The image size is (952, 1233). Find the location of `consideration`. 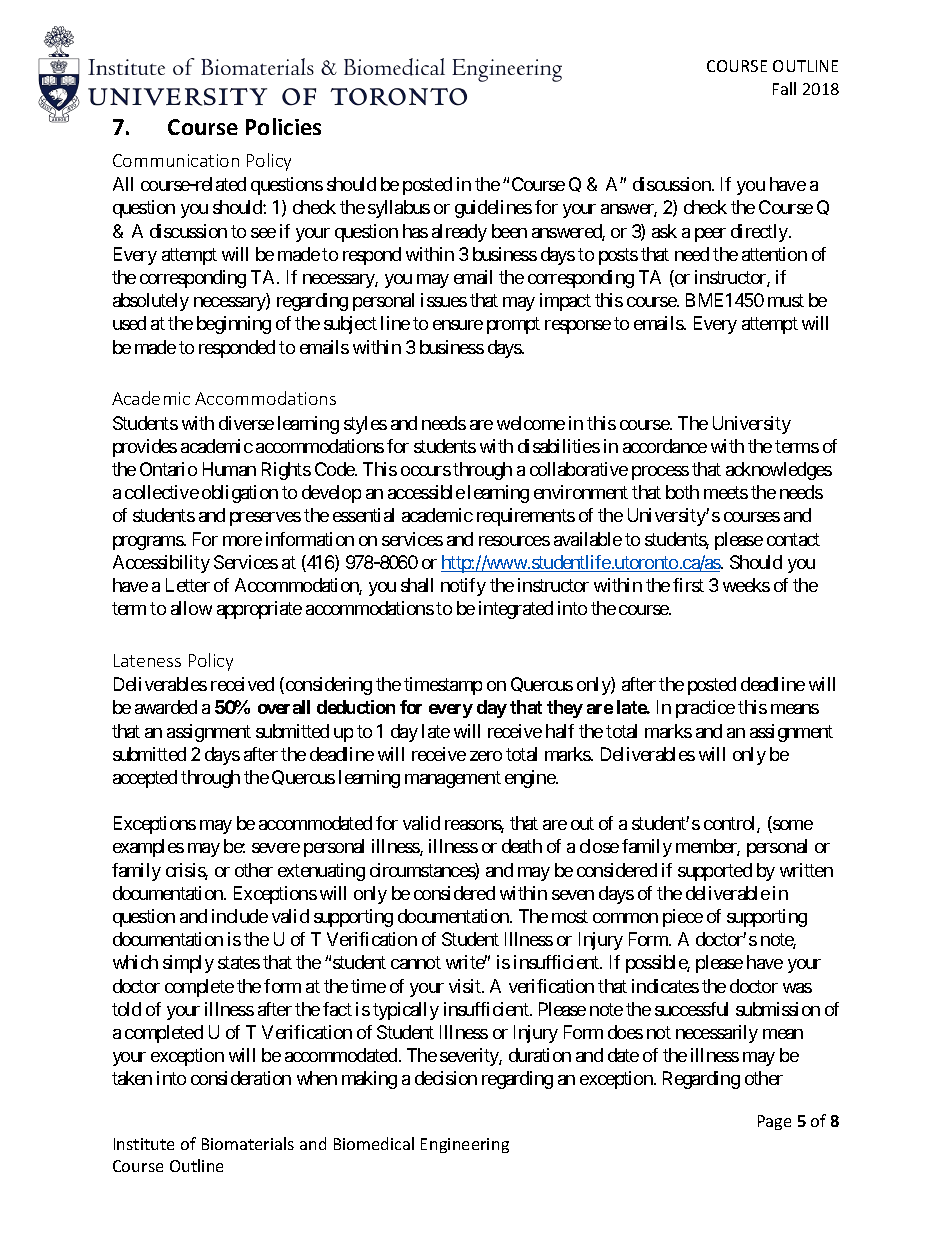

consideration is located at coordinates (241, 1078).
